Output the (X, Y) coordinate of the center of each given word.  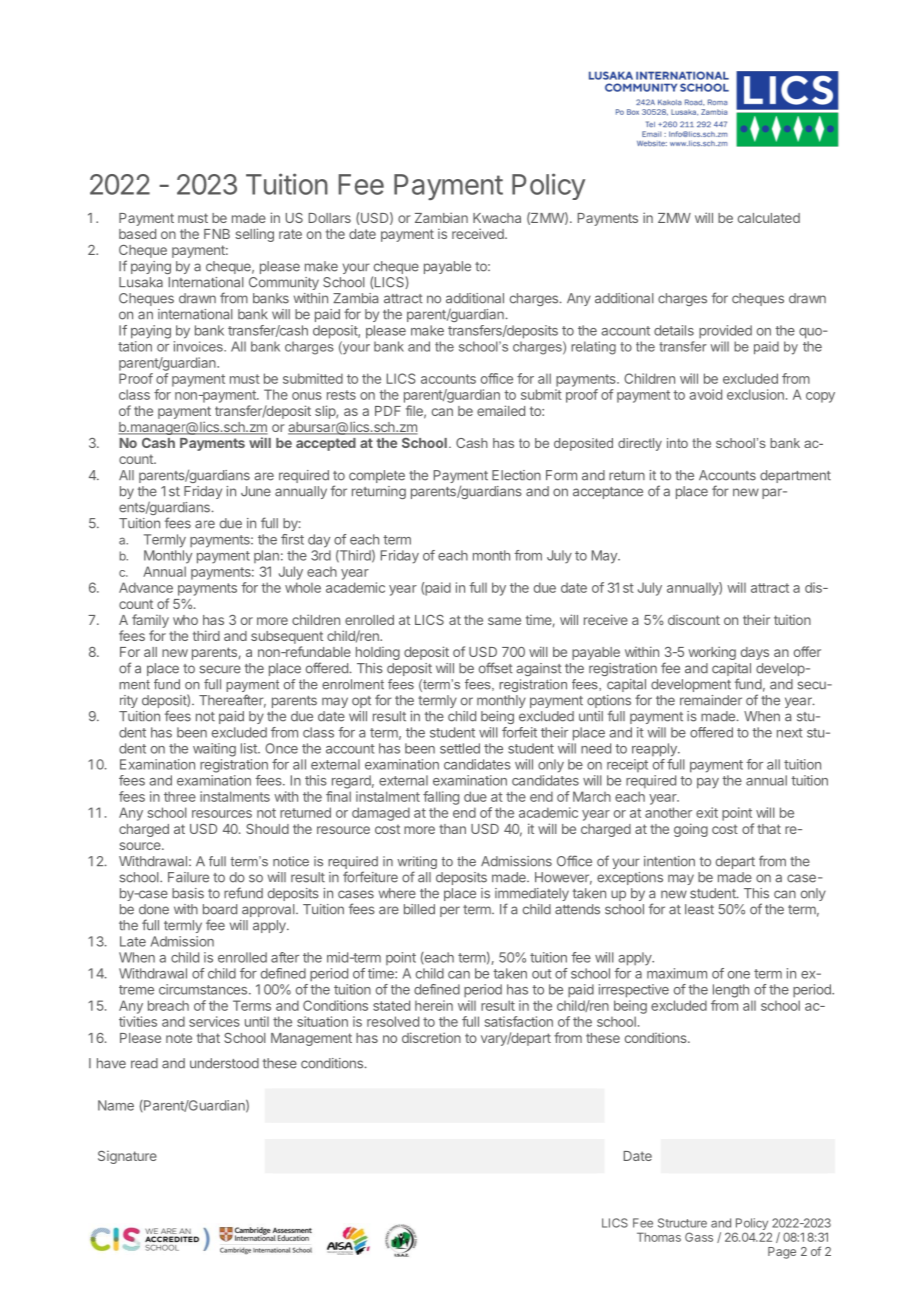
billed (419, 909)
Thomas (659, 1237)
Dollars (330, 218)
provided (725, 331)
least (699, 909)
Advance (146, 587)
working (712, 653)
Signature (127, 1157)
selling (254, 235)
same (504, 621)
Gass (699, 1237)
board (220, 909)
